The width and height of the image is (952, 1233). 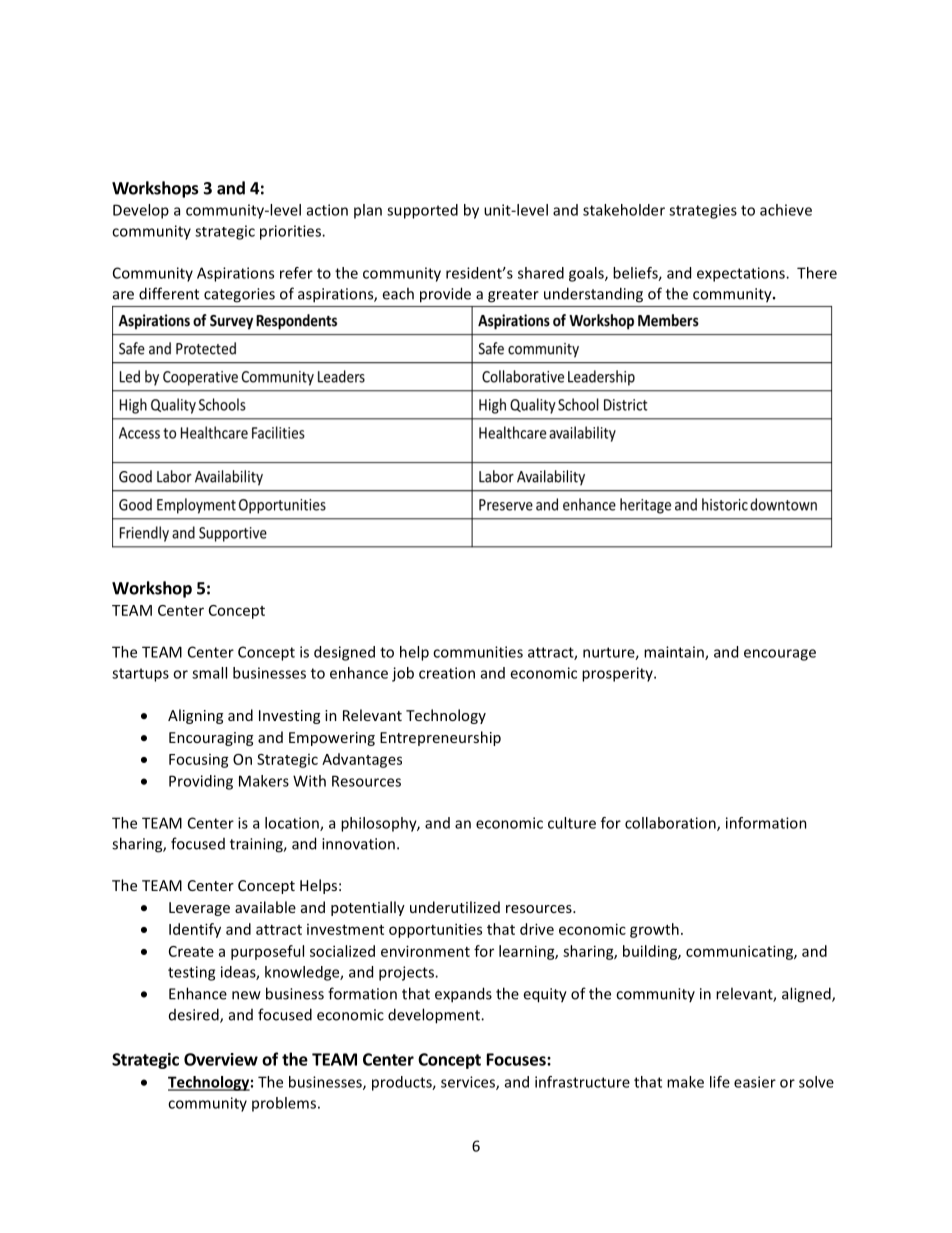 I want to click on underutilized, so click(x=455, y=907).
